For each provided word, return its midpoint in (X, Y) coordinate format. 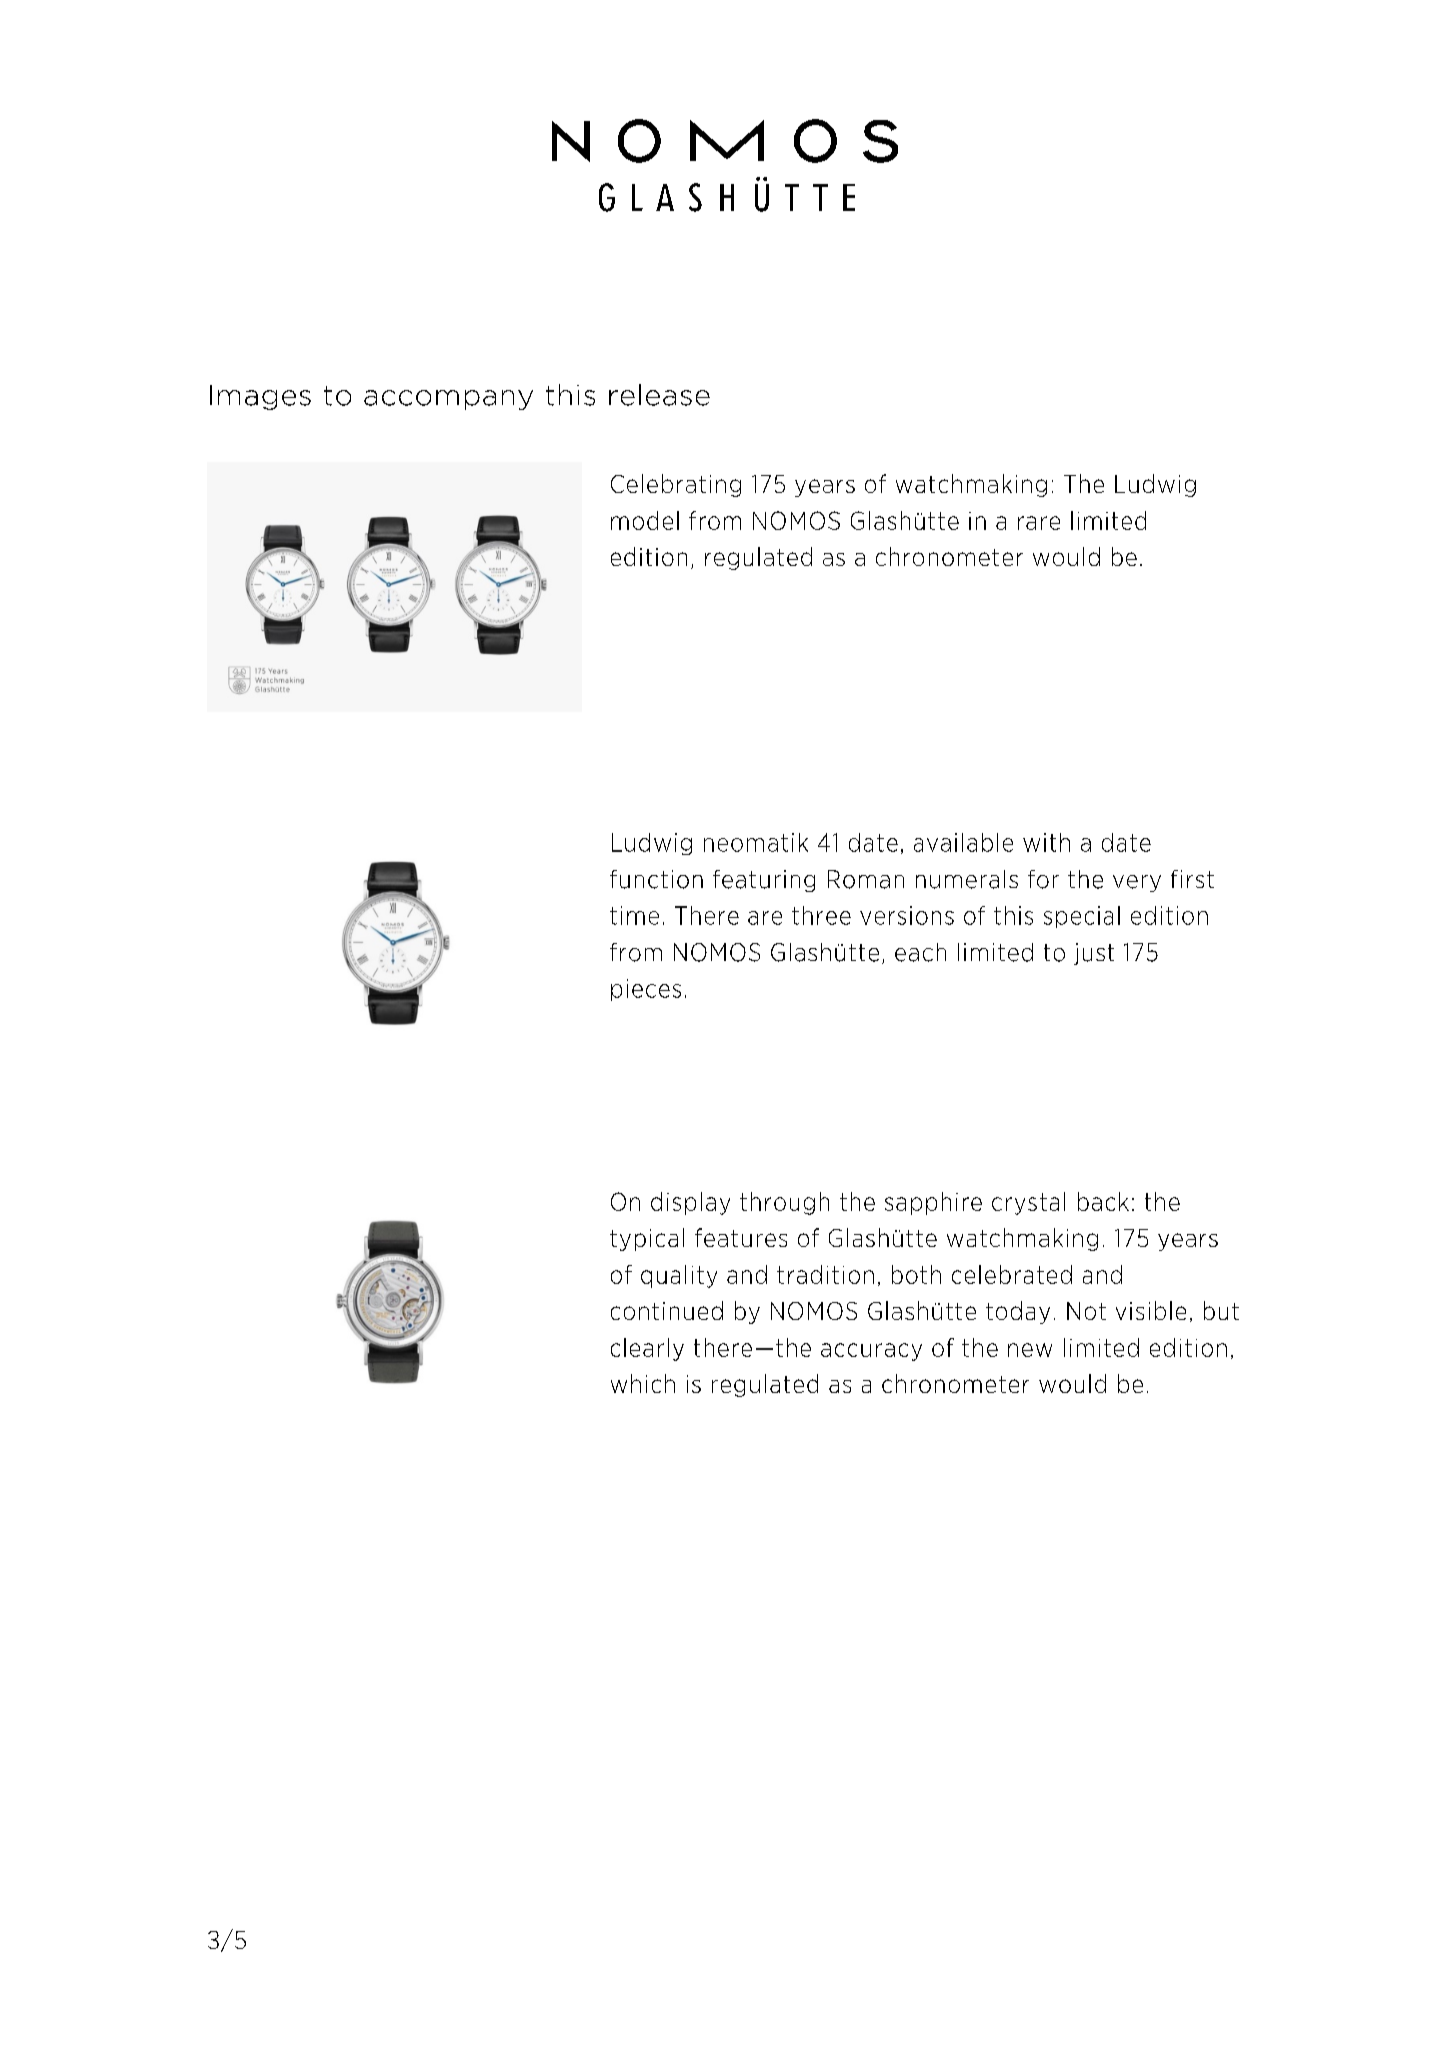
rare (1039, 523)
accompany (448, 400)
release (659, 395)
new (1030, 1350)
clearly (647, 1349)
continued (667, 1310)
